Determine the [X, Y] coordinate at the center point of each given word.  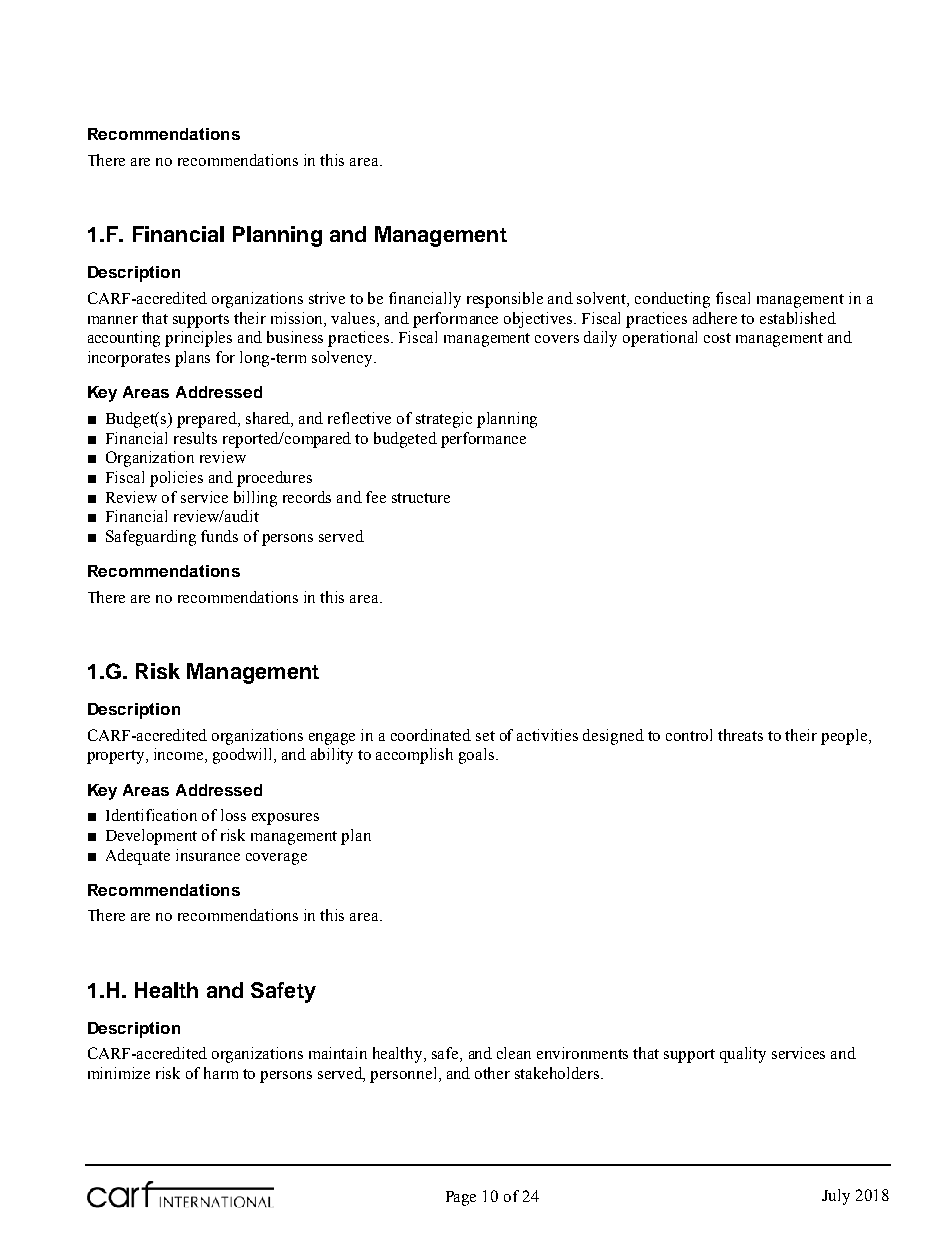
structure [421, 498]
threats [740, 735]
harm [221, 1073]
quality [743, 1055]
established [798, 318]
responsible [505, 300]
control [689, 735]
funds [219, 536]
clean [514, 1053]
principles [198, 339]
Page [461, 1198]
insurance [208, 855]
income [180, 755]
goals [478, 756]
